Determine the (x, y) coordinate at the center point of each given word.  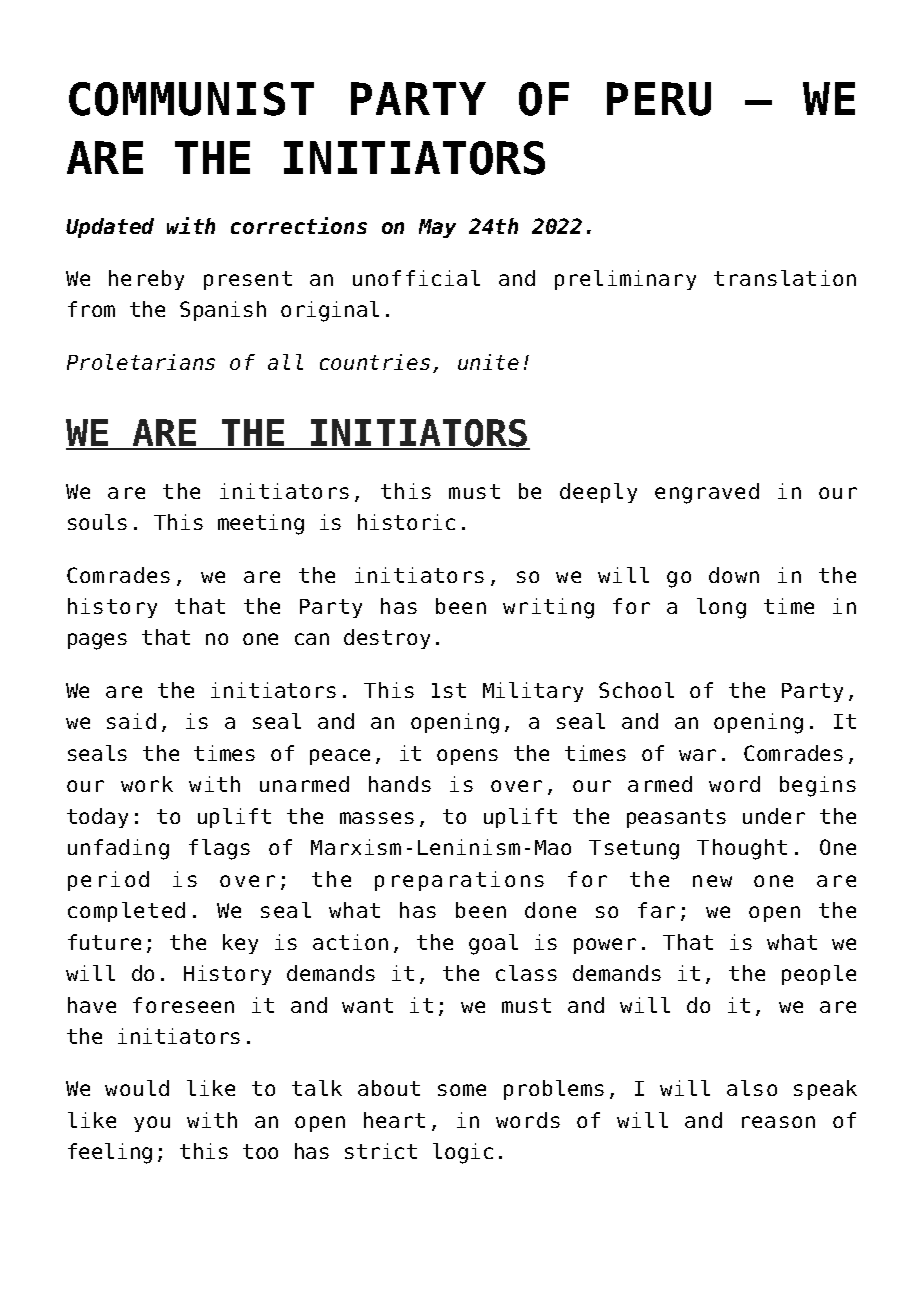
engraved (707, 493)
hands (400, 784)
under (774, 816)
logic (463, 1153)
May (437, 228)
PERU (659, 99)
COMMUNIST (191, 99)
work (147, 784)
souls (97, 522)
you (152, 1124)
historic (406, 522)
